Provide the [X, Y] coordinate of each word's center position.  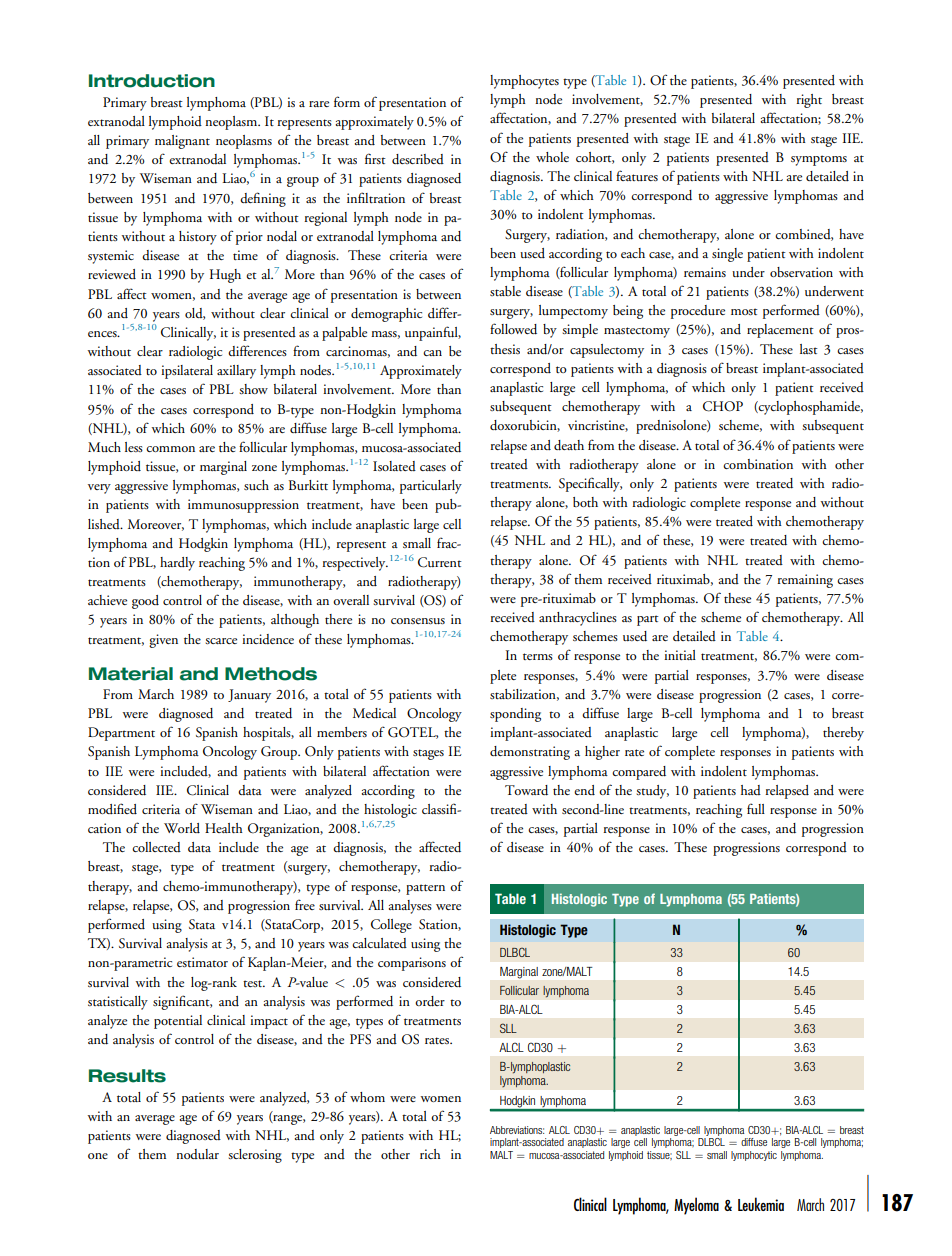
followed [513, 329]
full [756, 808]
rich [430, 1154]
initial [680, 655]
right [809, 101]
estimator [202, 962]
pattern [425, 889]
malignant [182, 142]
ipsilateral [187, 372]
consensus [418, 621]
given [163, 641]
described [418, 159]
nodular [197, 1154]
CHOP [723, 406]
